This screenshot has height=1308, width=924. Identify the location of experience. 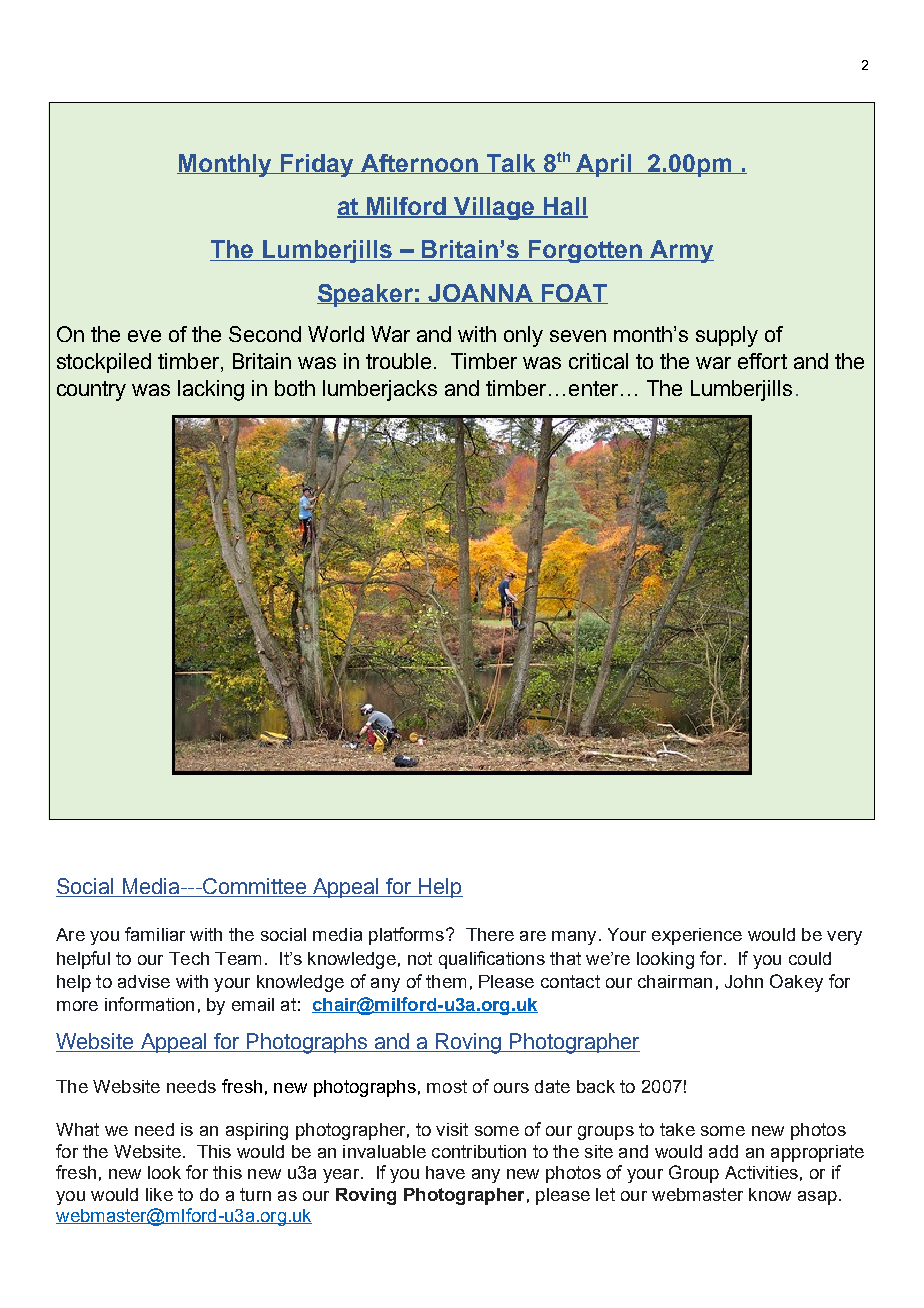
(697, 936).
